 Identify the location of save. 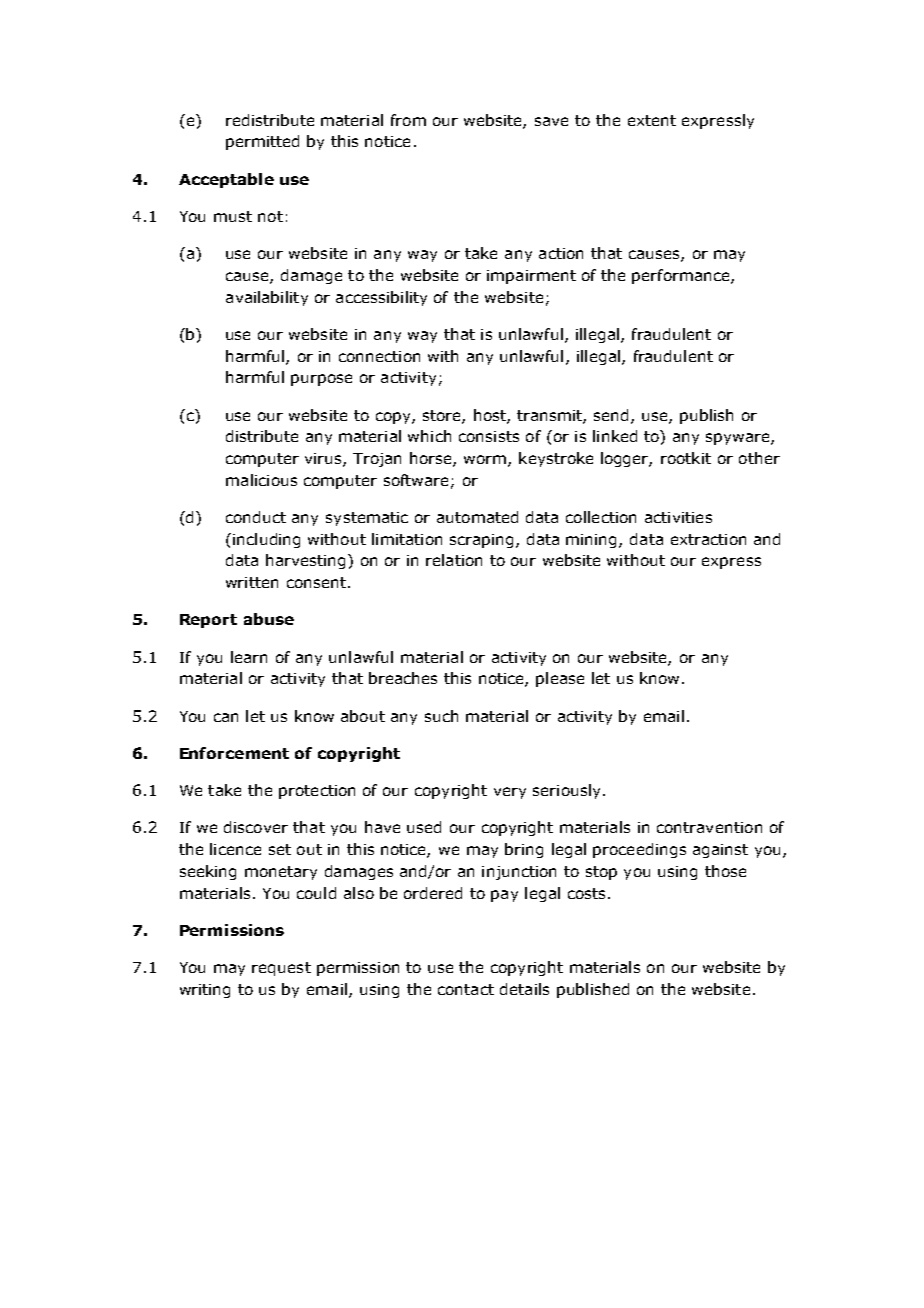
(551, 121).
